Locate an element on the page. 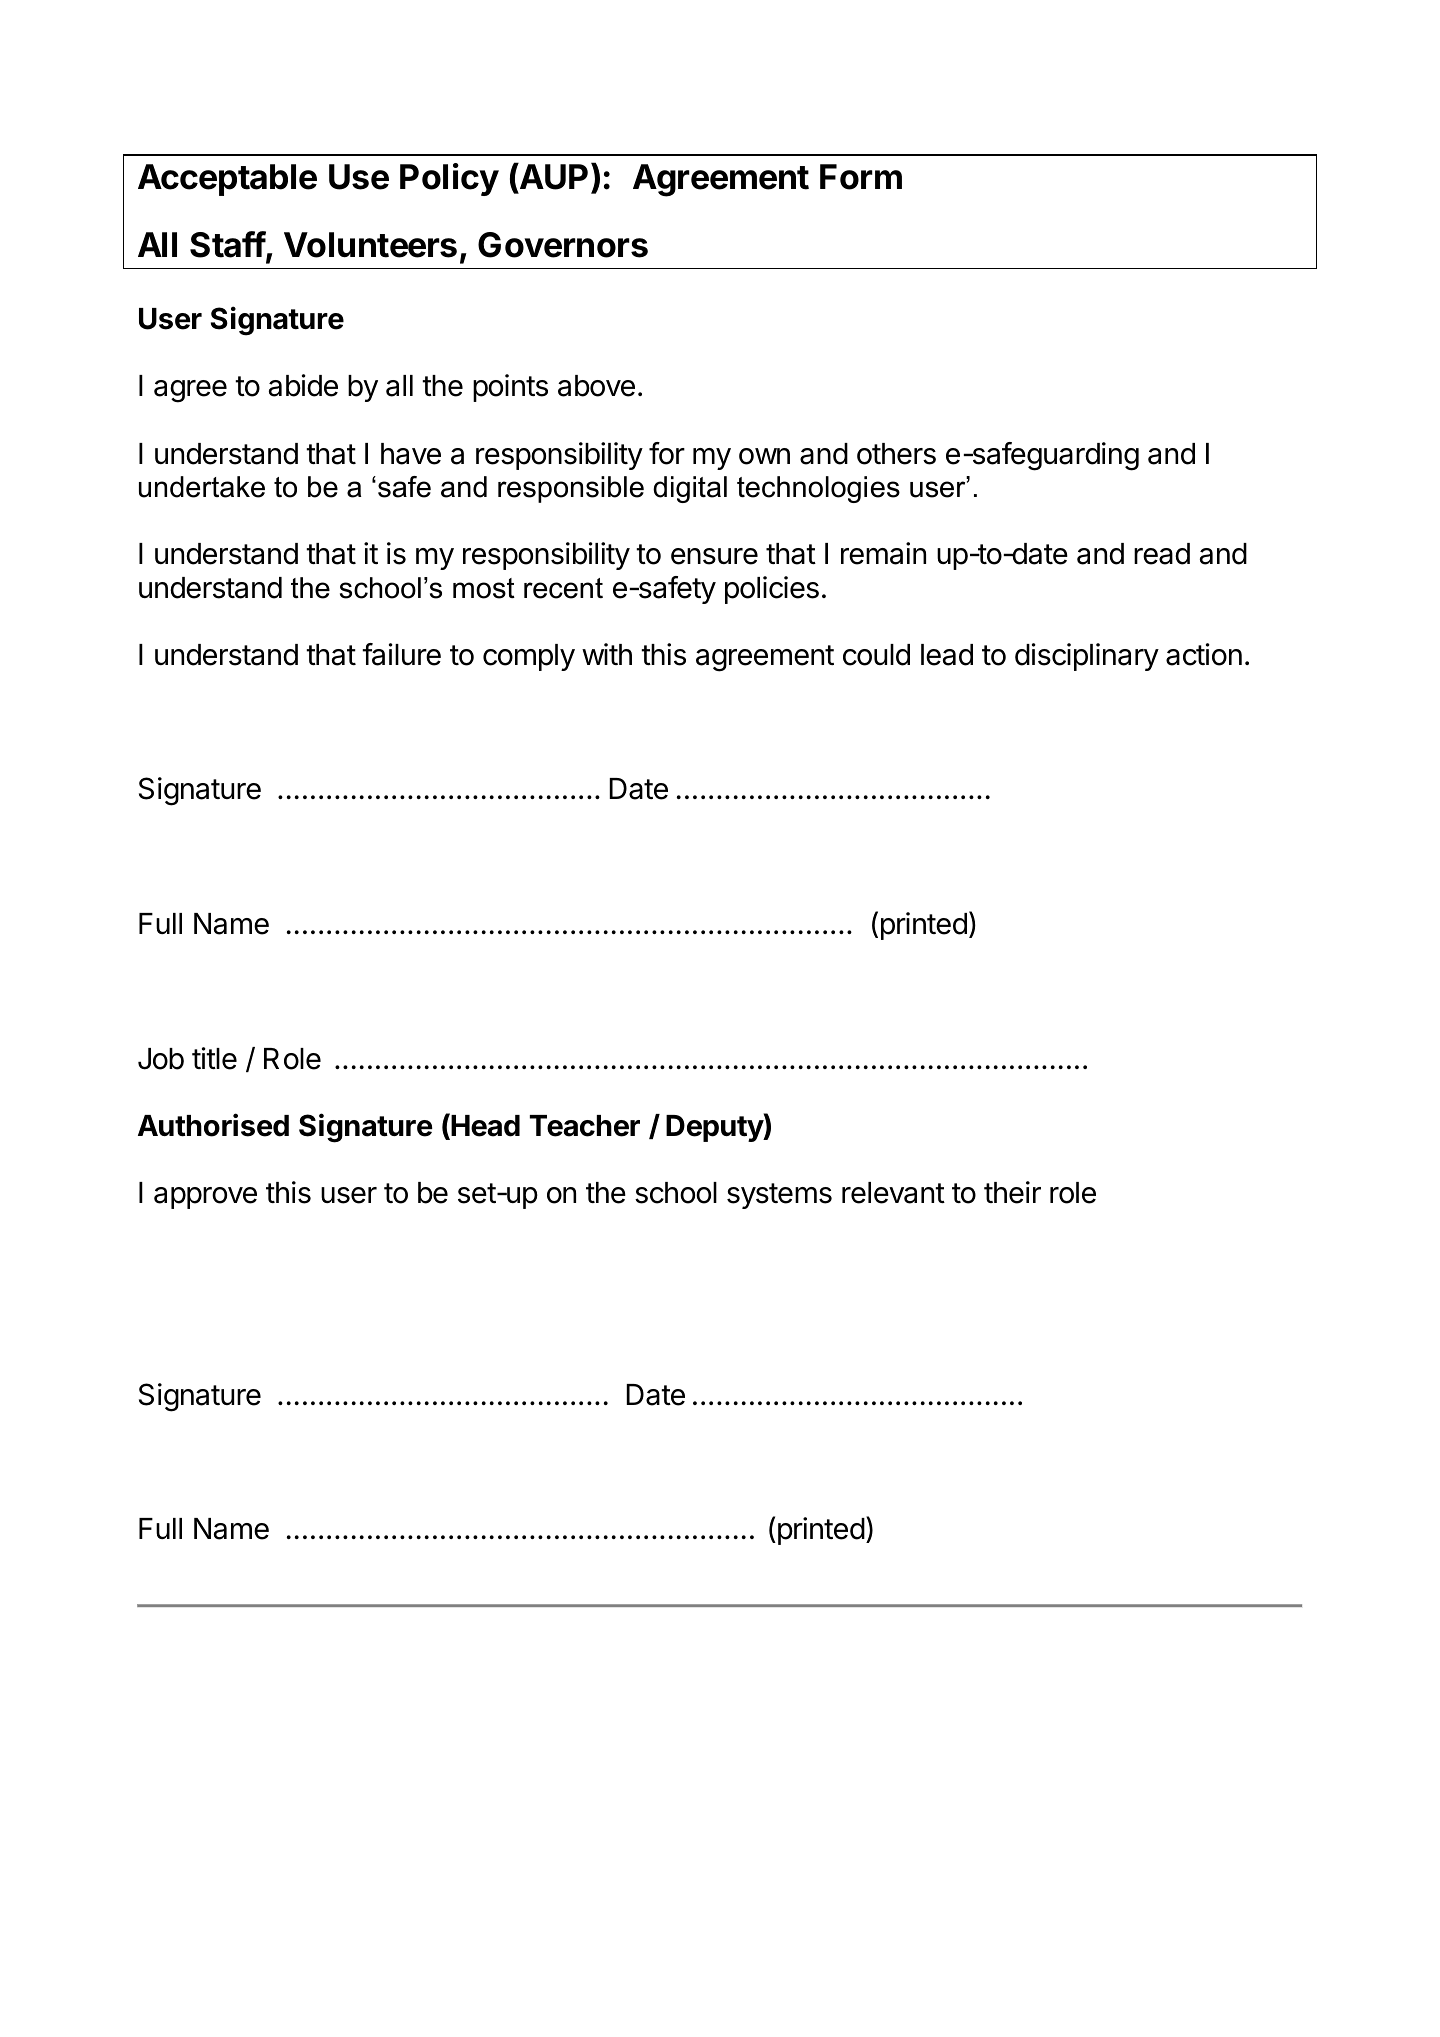  Governors is located at coordinates (563, 245).
